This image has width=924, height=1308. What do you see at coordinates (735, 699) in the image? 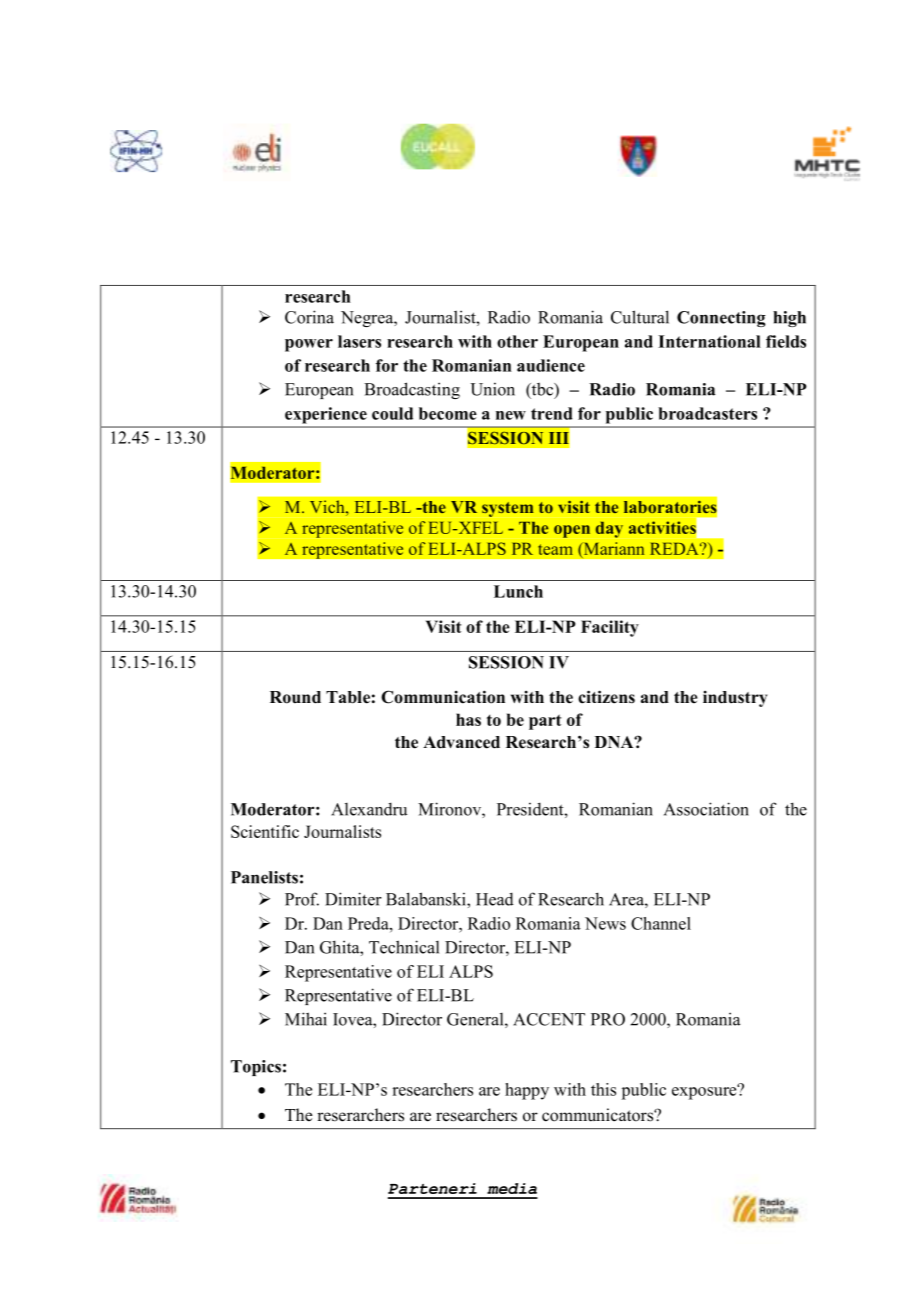
I see `industry` at bounding box center [735, 699].
